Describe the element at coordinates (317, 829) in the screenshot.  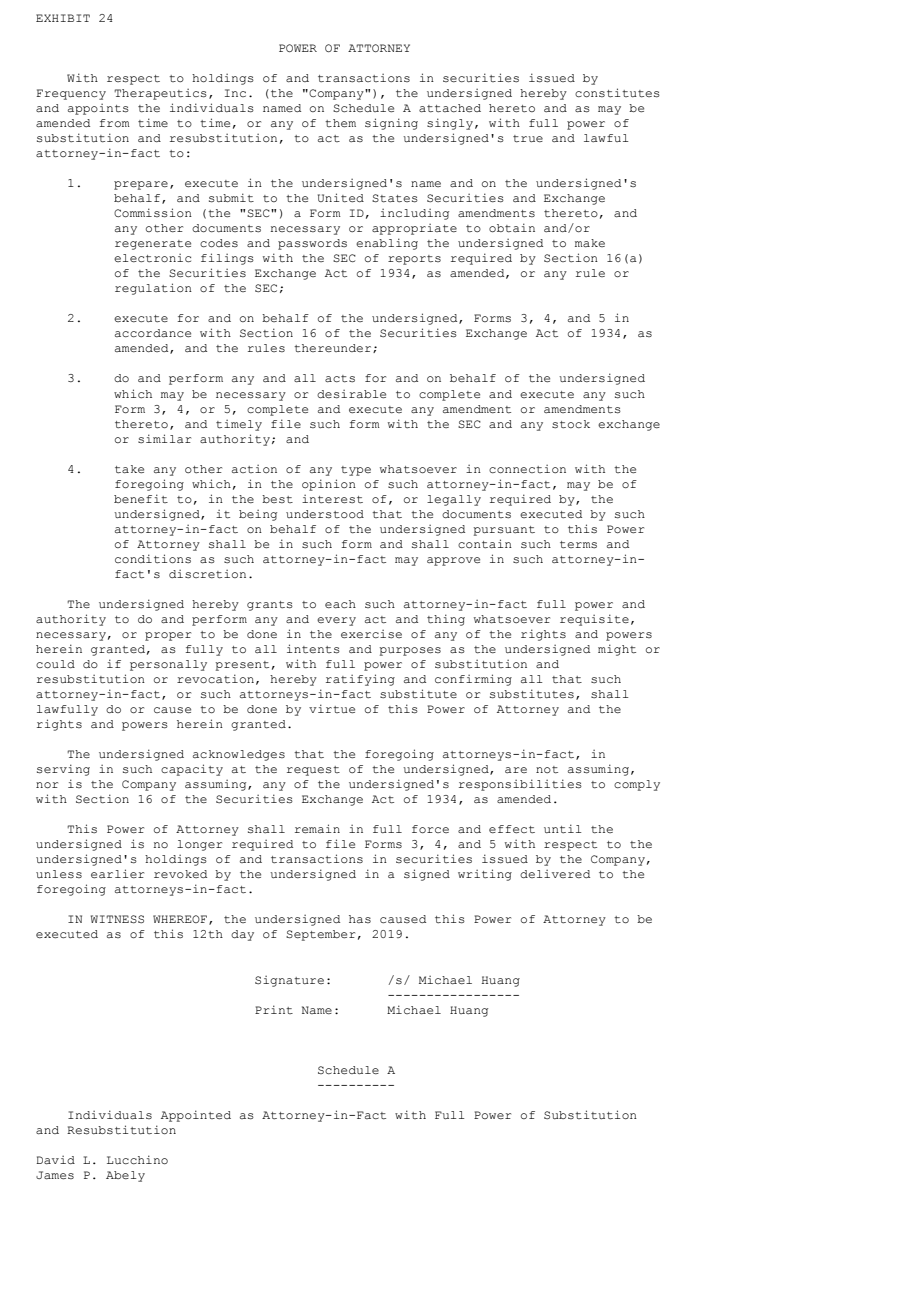
I see `remain` at that location.
